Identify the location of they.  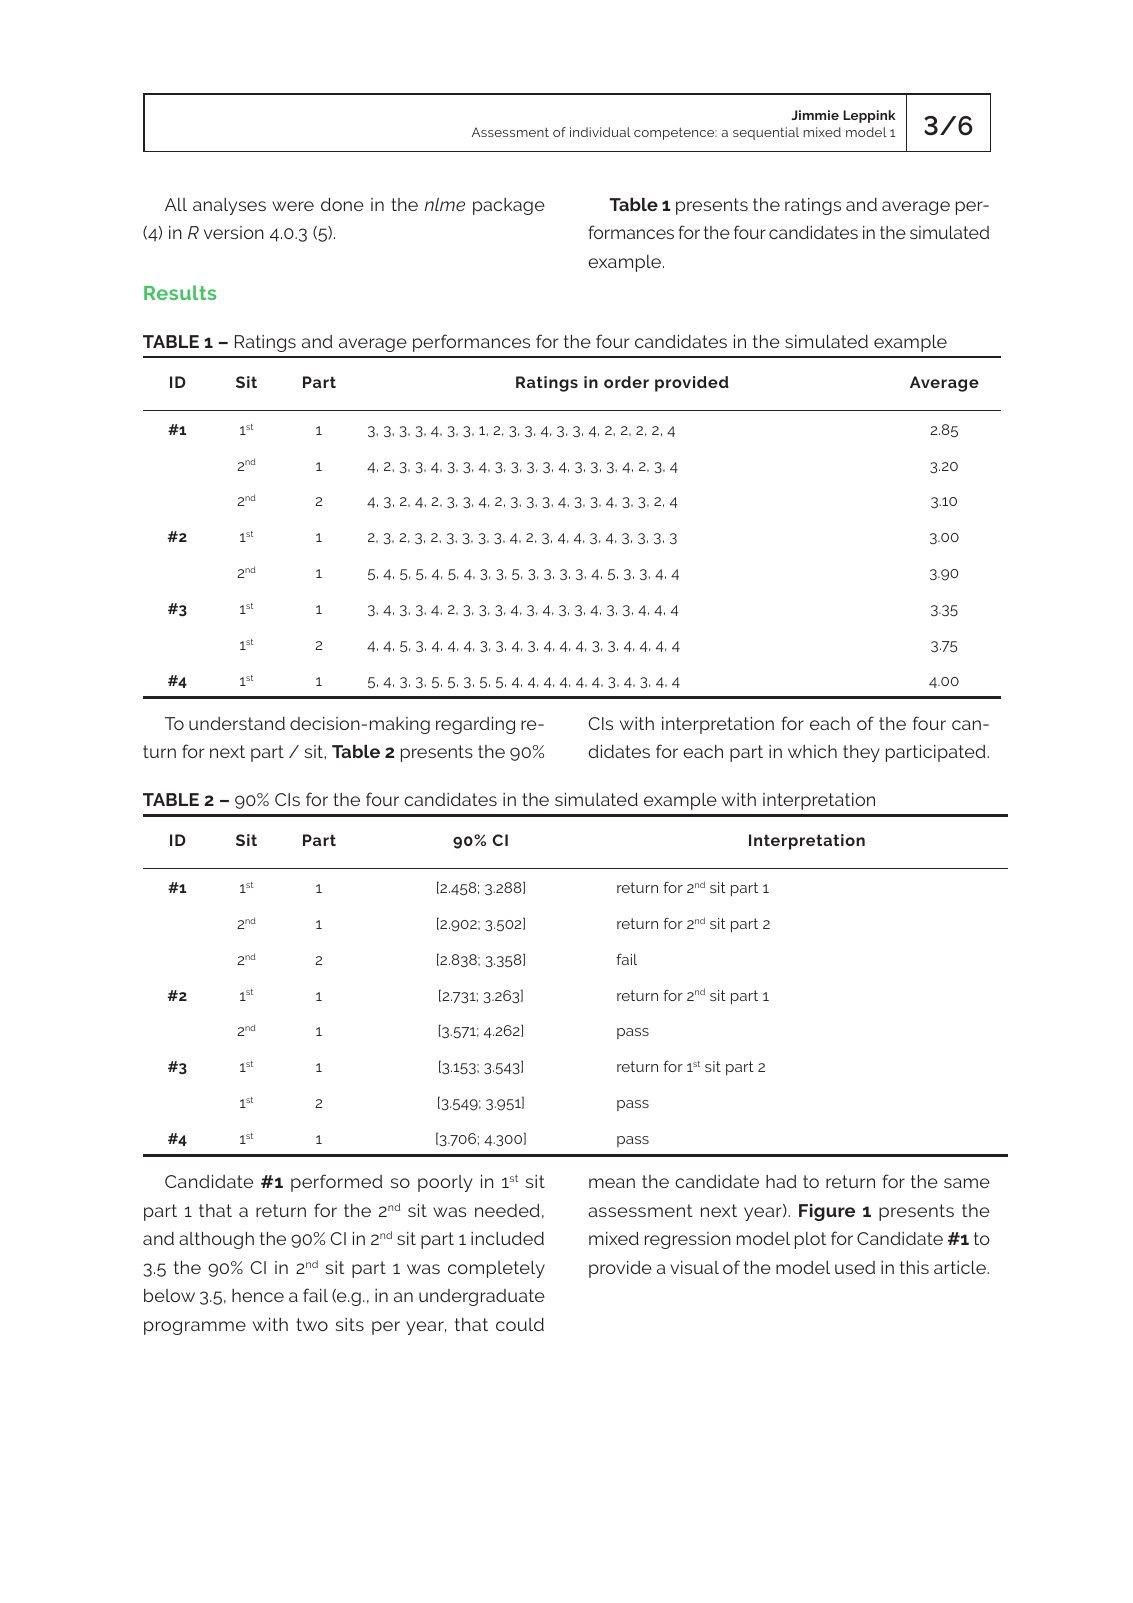
(861, 753).
